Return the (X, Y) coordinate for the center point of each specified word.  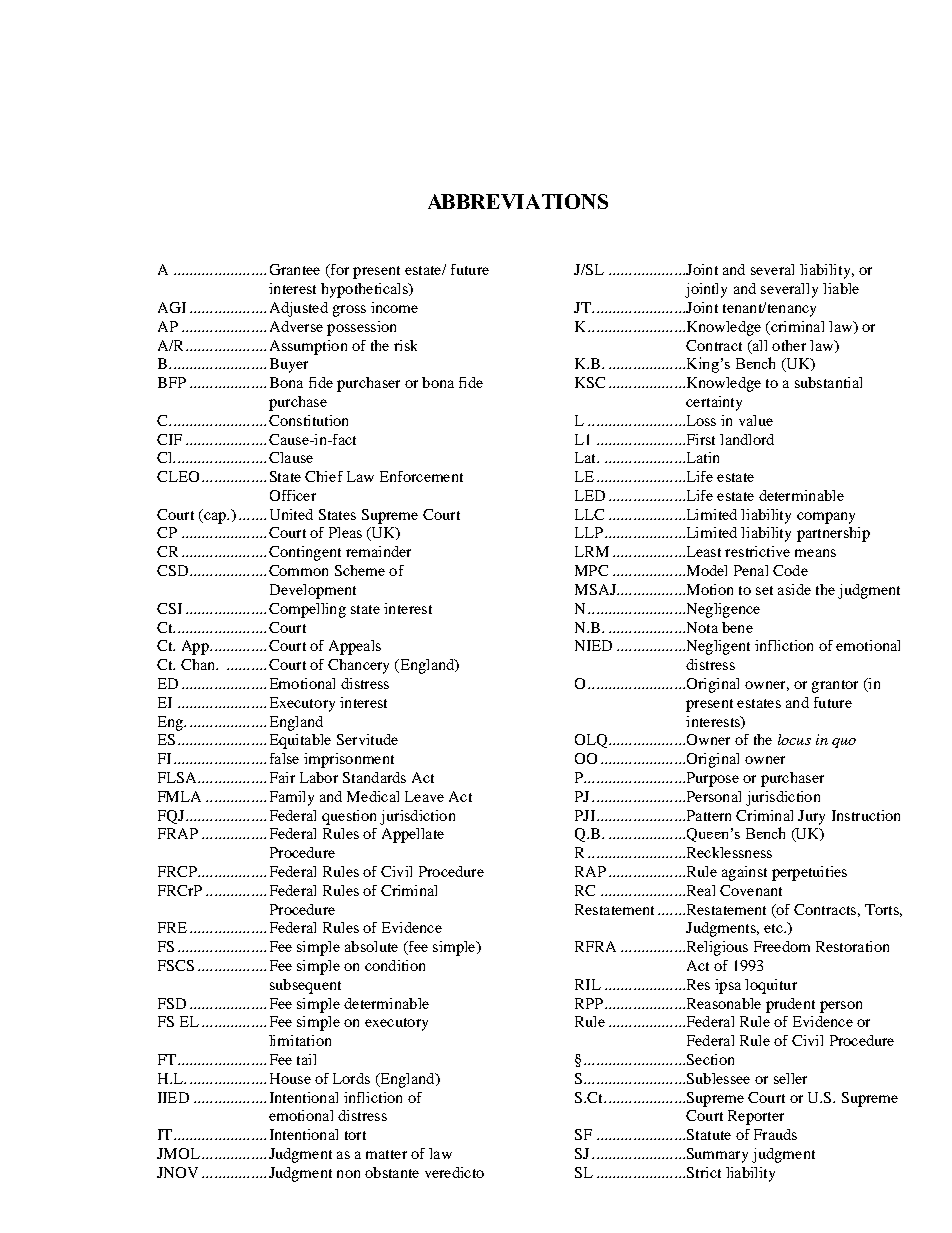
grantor (835, 686)
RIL (588, 984)
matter (386, 1154)
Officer (293, 495)
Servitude (367, 739)
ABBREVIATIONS (518, 201)
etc (774, 928)
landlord (747, 439)
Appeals (355, 647)
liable (841, 288)
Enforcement (421, 476)
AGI (172, 307)
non (348, 1174)
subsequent (305, 986)
